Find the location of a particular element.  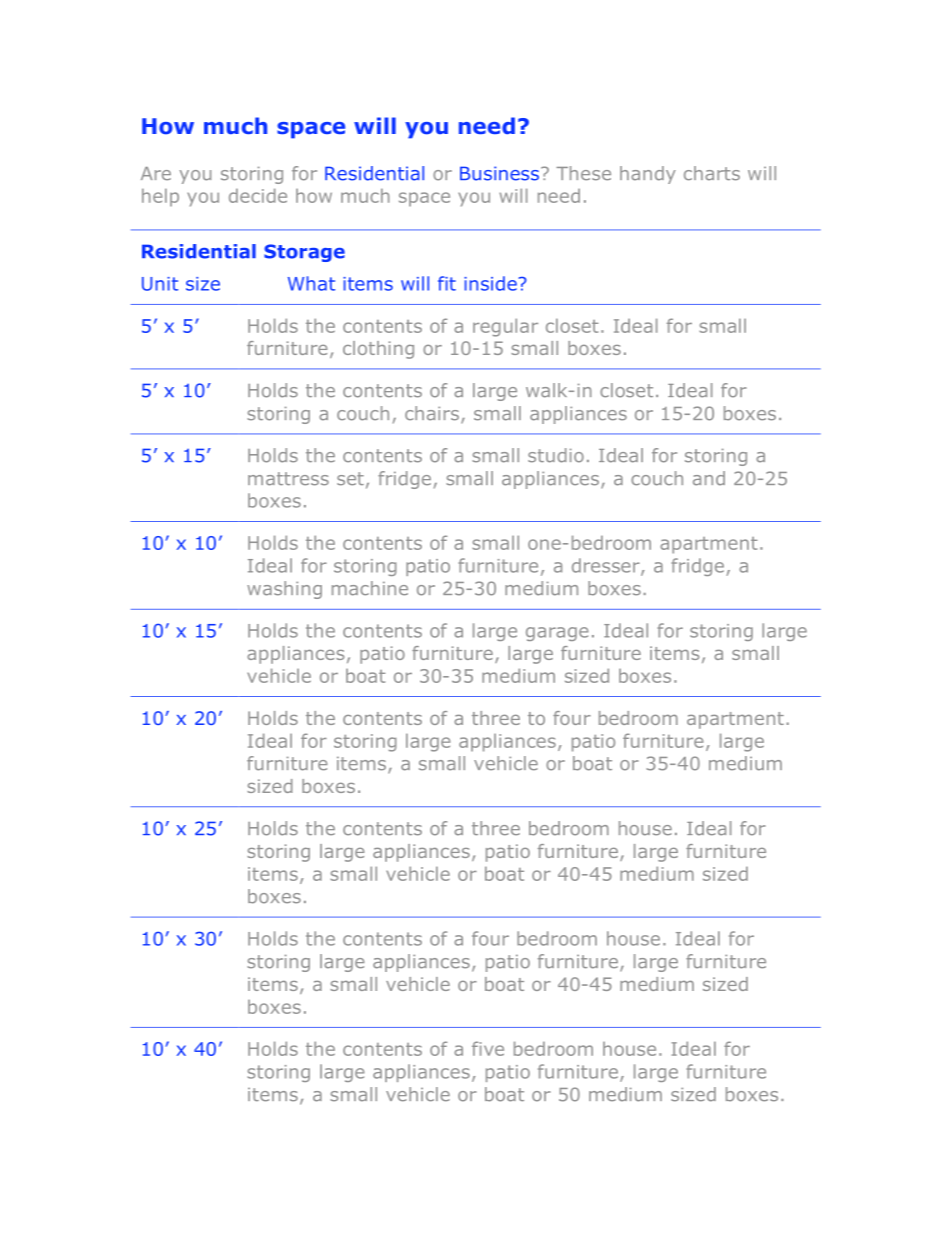

washing is located at coordinates (284, 590).
